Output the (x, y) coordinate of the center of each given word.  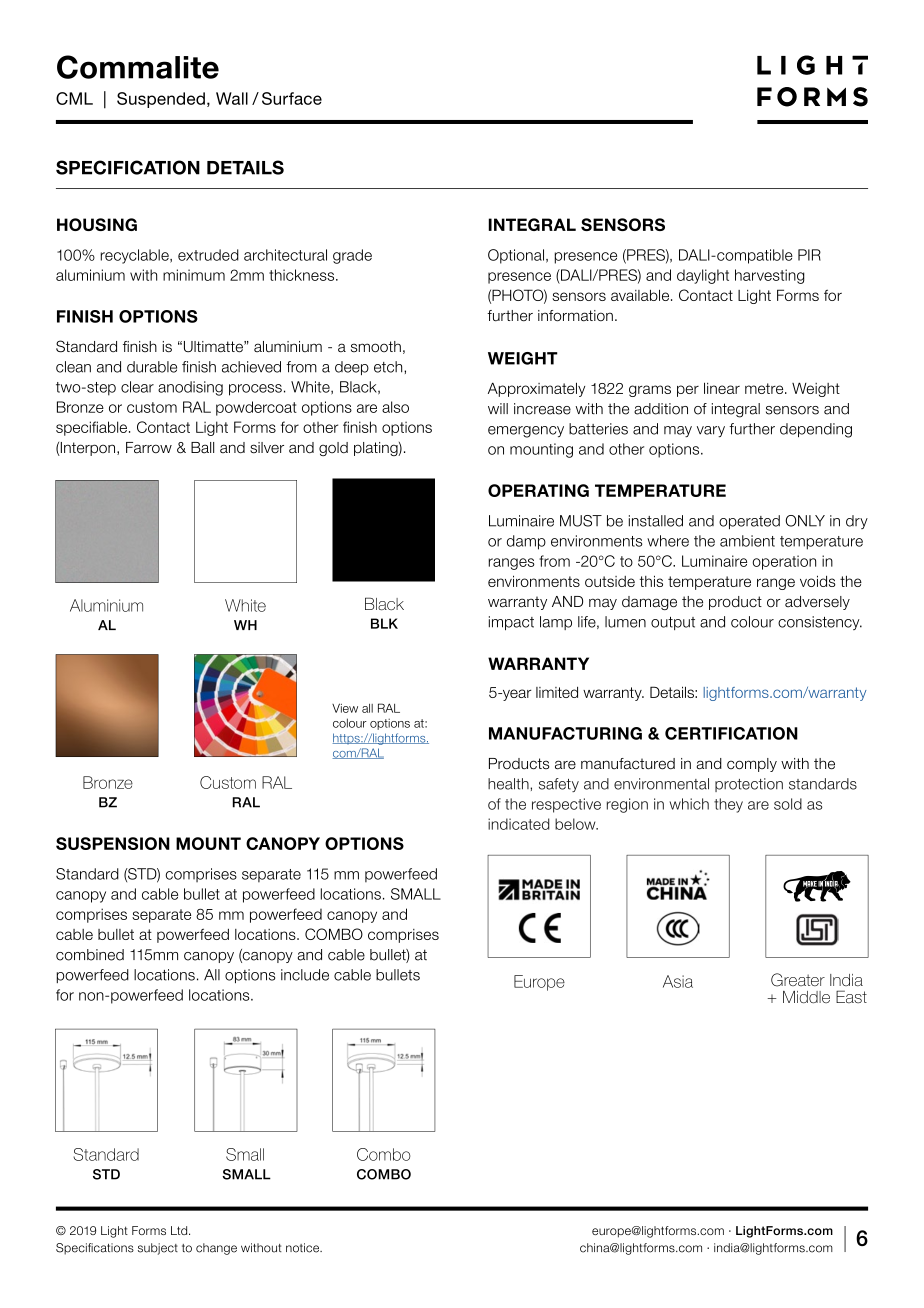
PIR (809, 255)
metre (765, 388)
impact (511, 623)
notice (303, 1248)
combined (90, 955)
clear (137, 387)
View (345, 708)
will (498, 408)
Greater (798, 980)
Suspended (161, 100)
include (305, 975)
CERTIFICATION (731, 733)
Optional (516, 256)
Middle (806, 997)
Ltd (180, 1230)
